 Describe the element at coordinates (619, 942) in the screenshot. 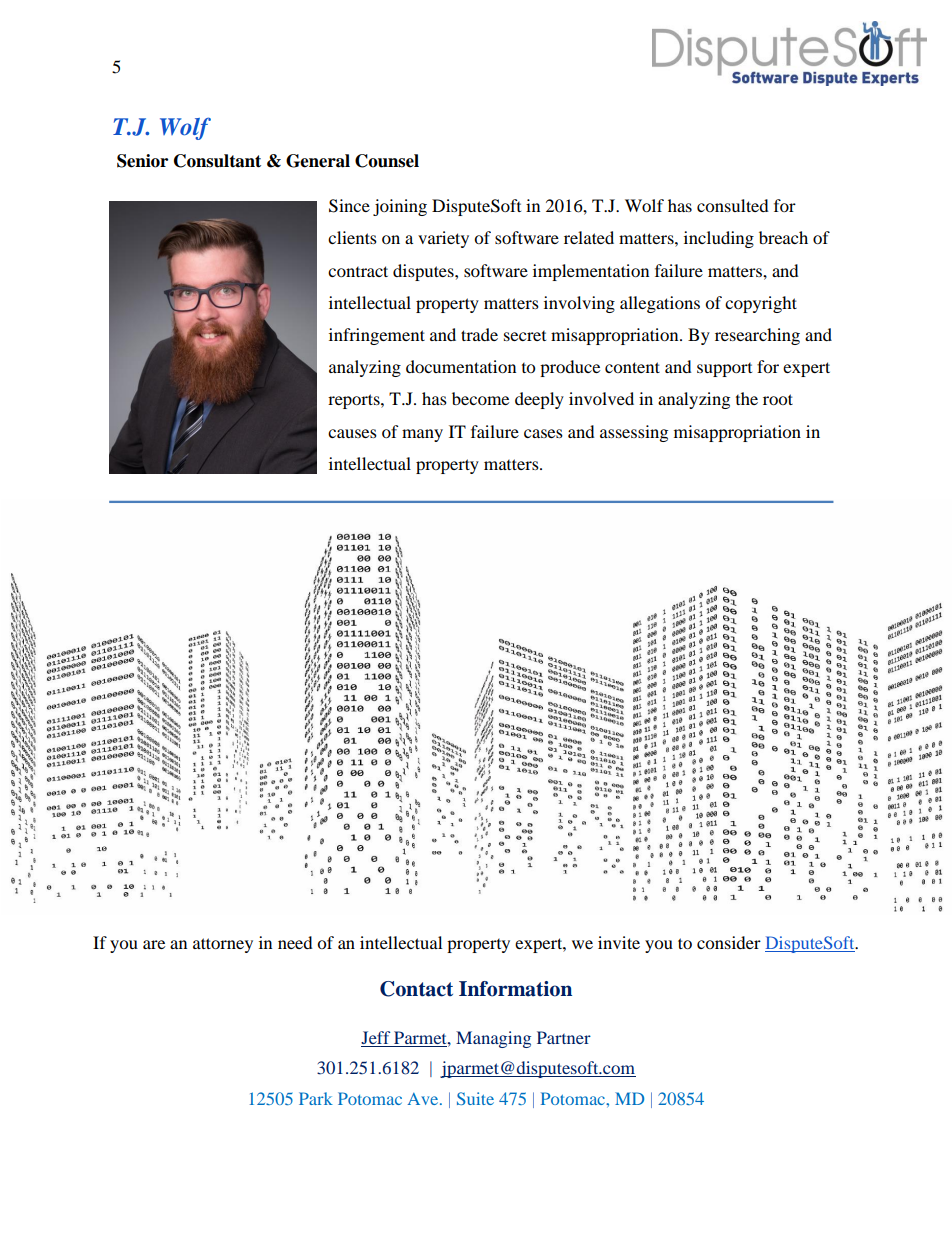

I see `invite` at that location.
